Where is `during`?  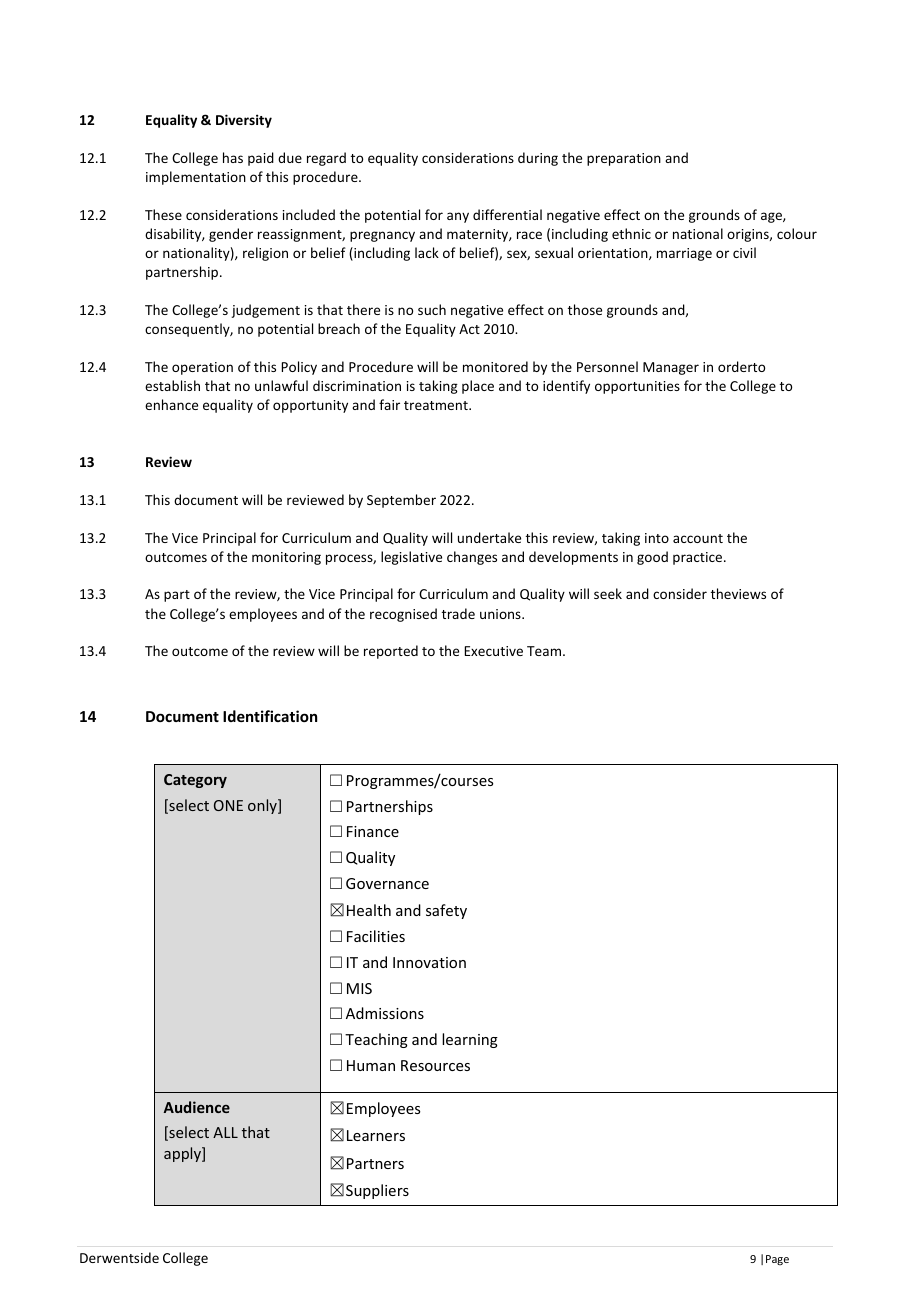 during is located at coordinates (538, 159).
